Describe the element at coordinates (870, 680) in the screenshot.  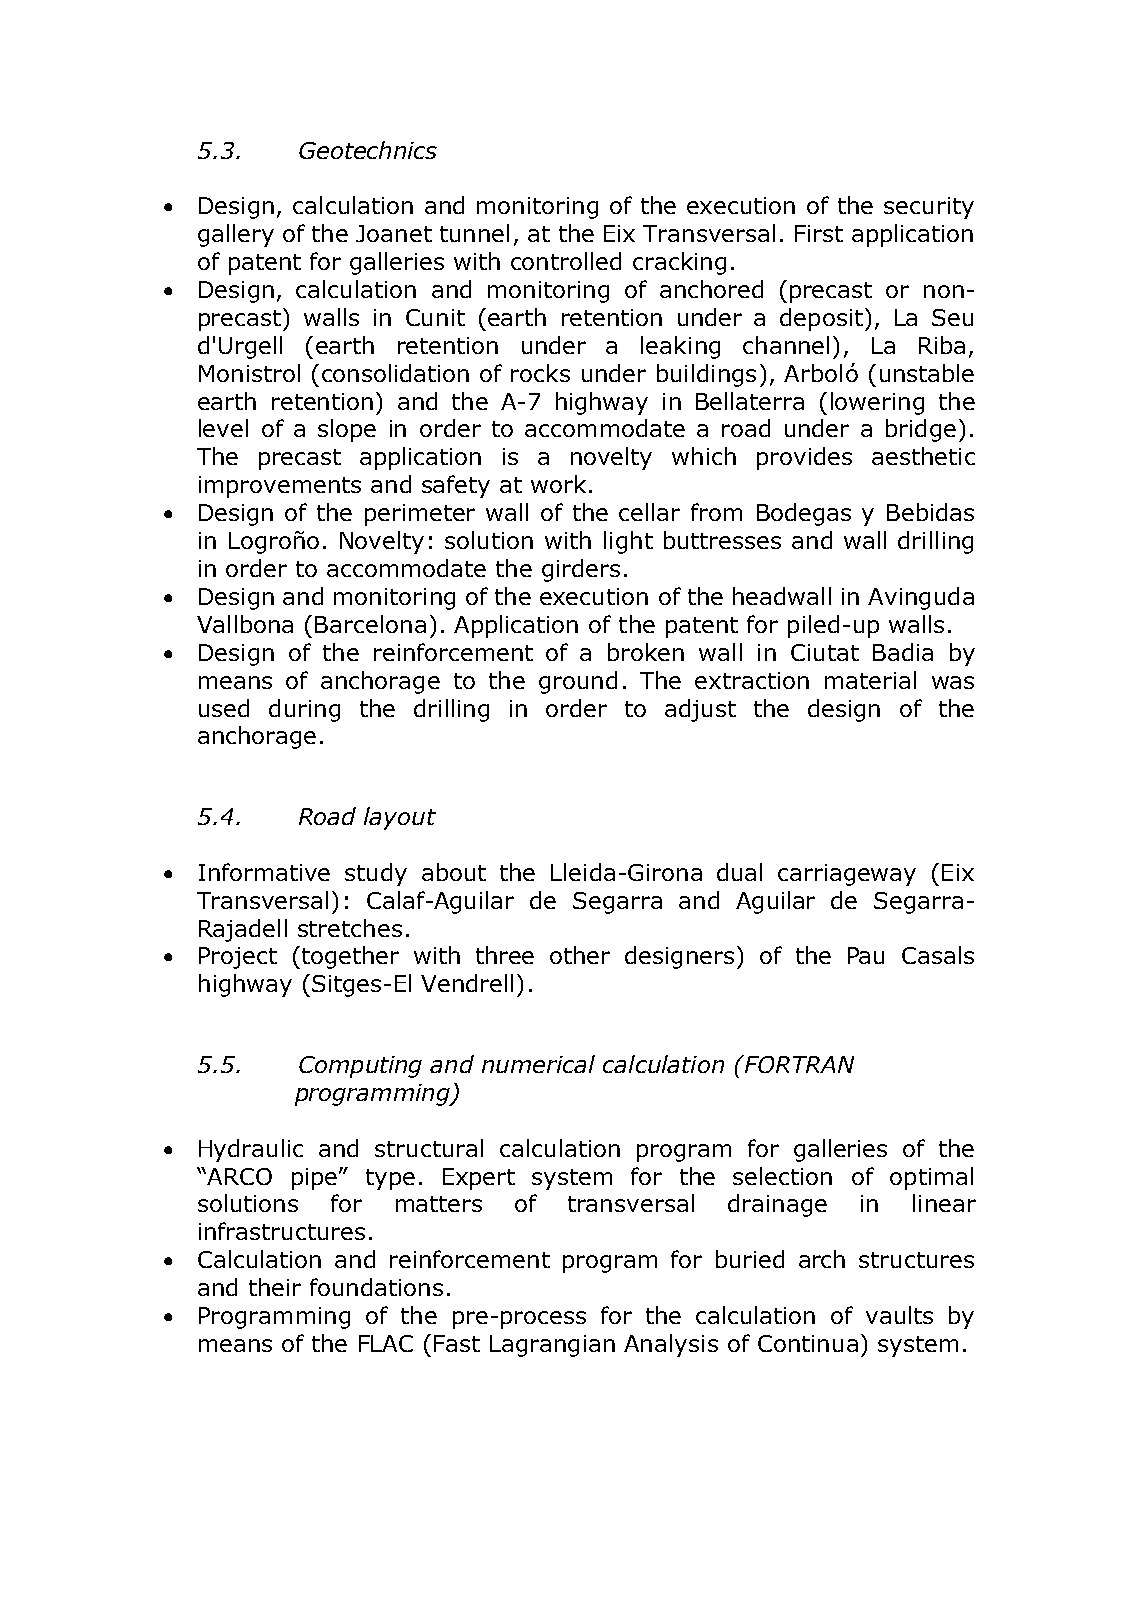
I see `material` at that location.
